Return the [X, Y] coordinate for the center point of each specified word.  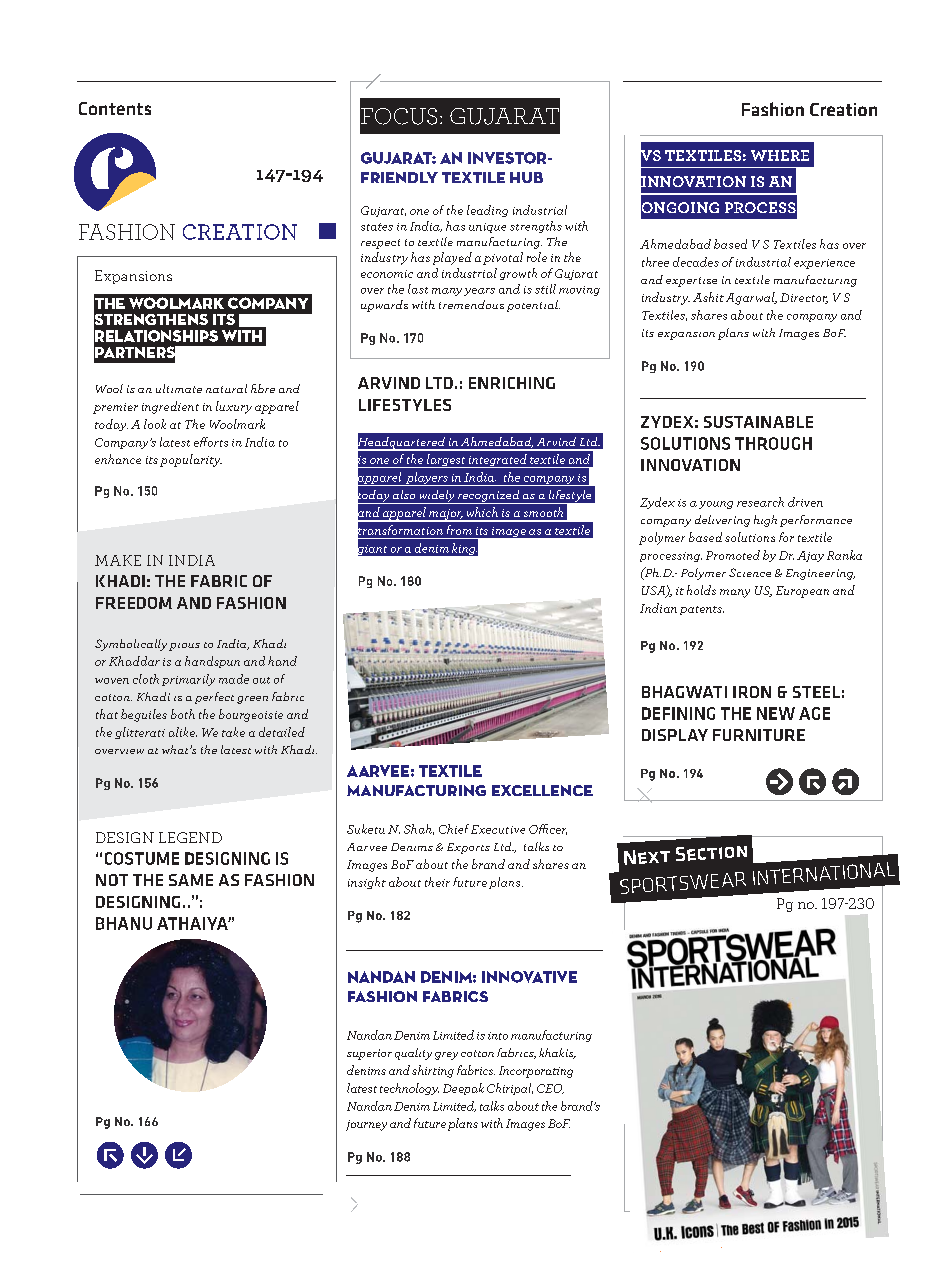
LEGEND [190, 837]
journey [366, 1125]
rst [812, 781]
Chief [454, 829]
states [377, 227]
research [760, 502]
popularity [191, 460]
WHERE [780, 155]
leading [487, 211]
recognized [489, 497]
